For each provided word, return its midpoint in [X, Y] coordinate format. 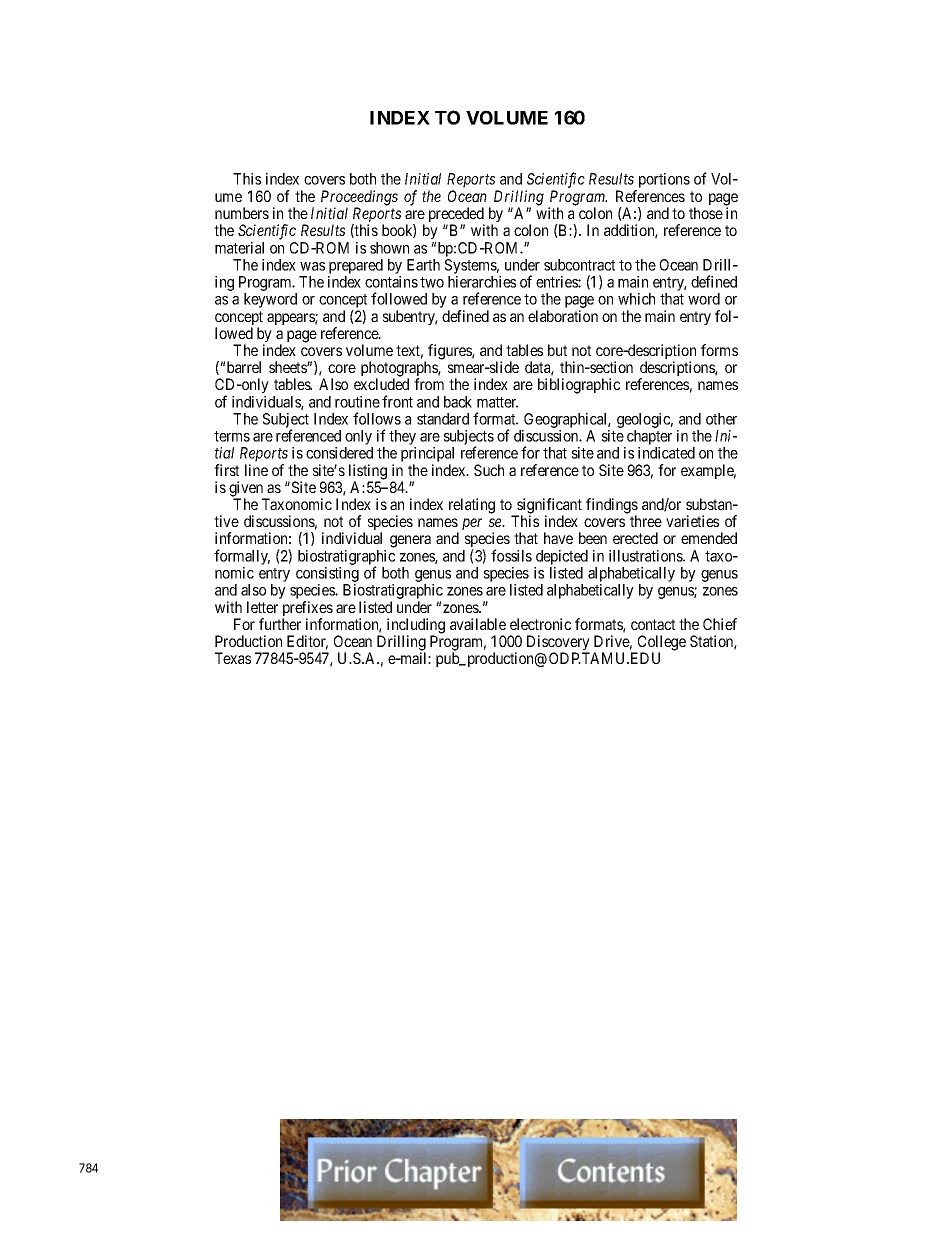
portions [663, 182]
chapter [648, 439]
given [247, 490]
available [478, 624]
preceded [457, 216]
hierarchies [482, 282]
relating [472, 506]
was [312, 266]
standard [443, 419]
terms [232, 436]
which [636, 299]
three [646, 521]
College [660, 644]
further [280, 624]
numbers [242, 213]
